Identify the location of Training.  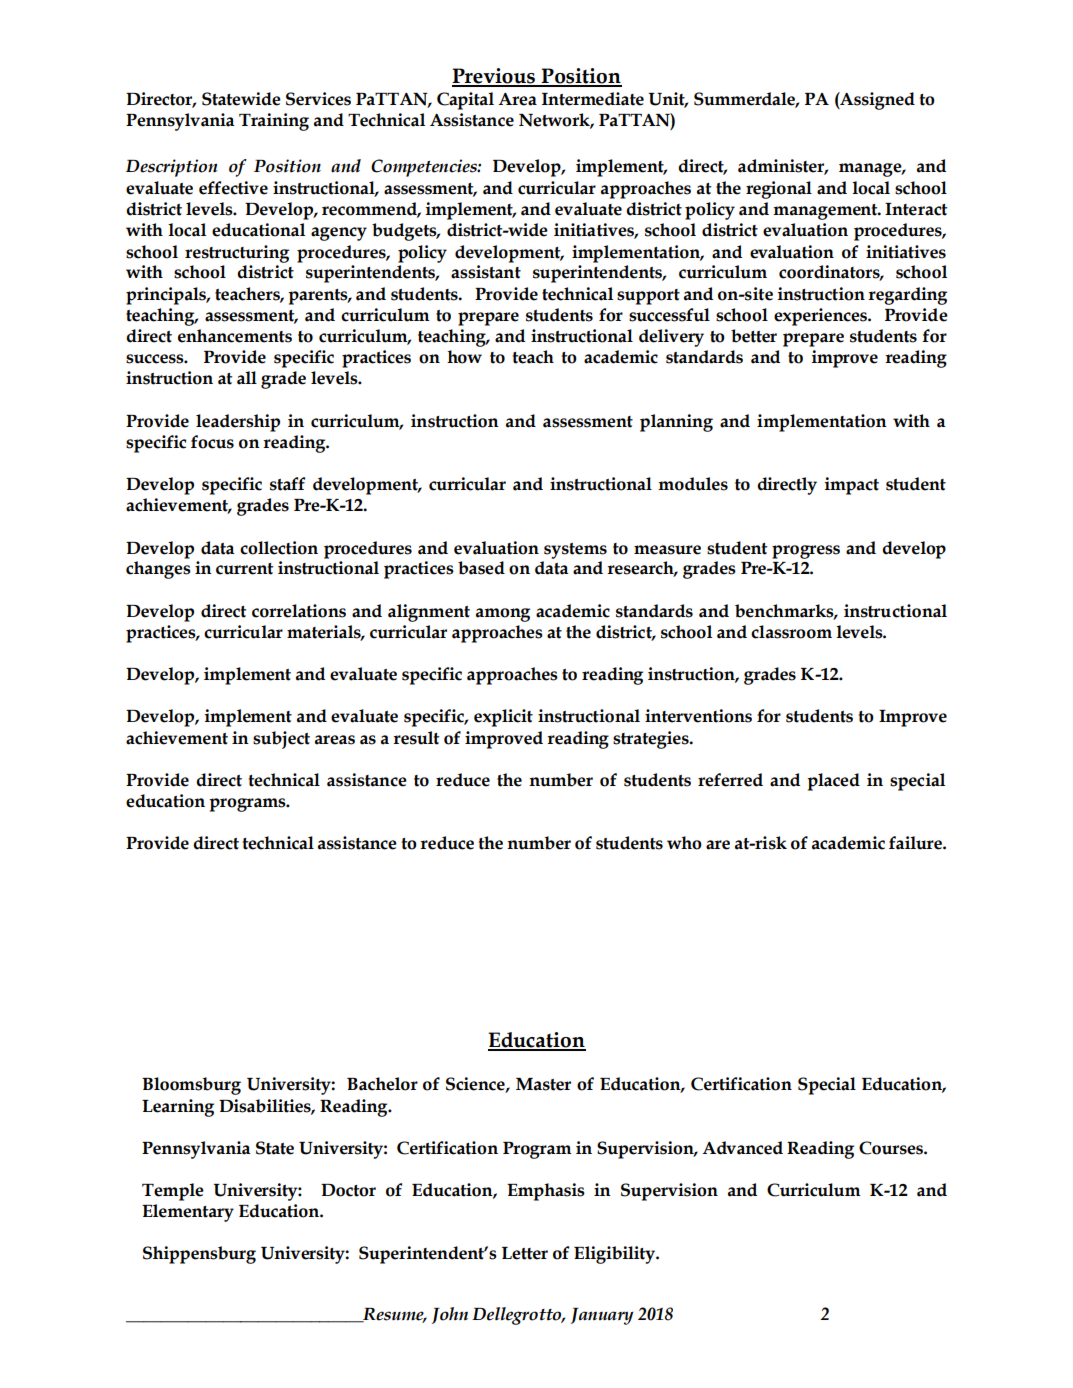
(274, 122).
